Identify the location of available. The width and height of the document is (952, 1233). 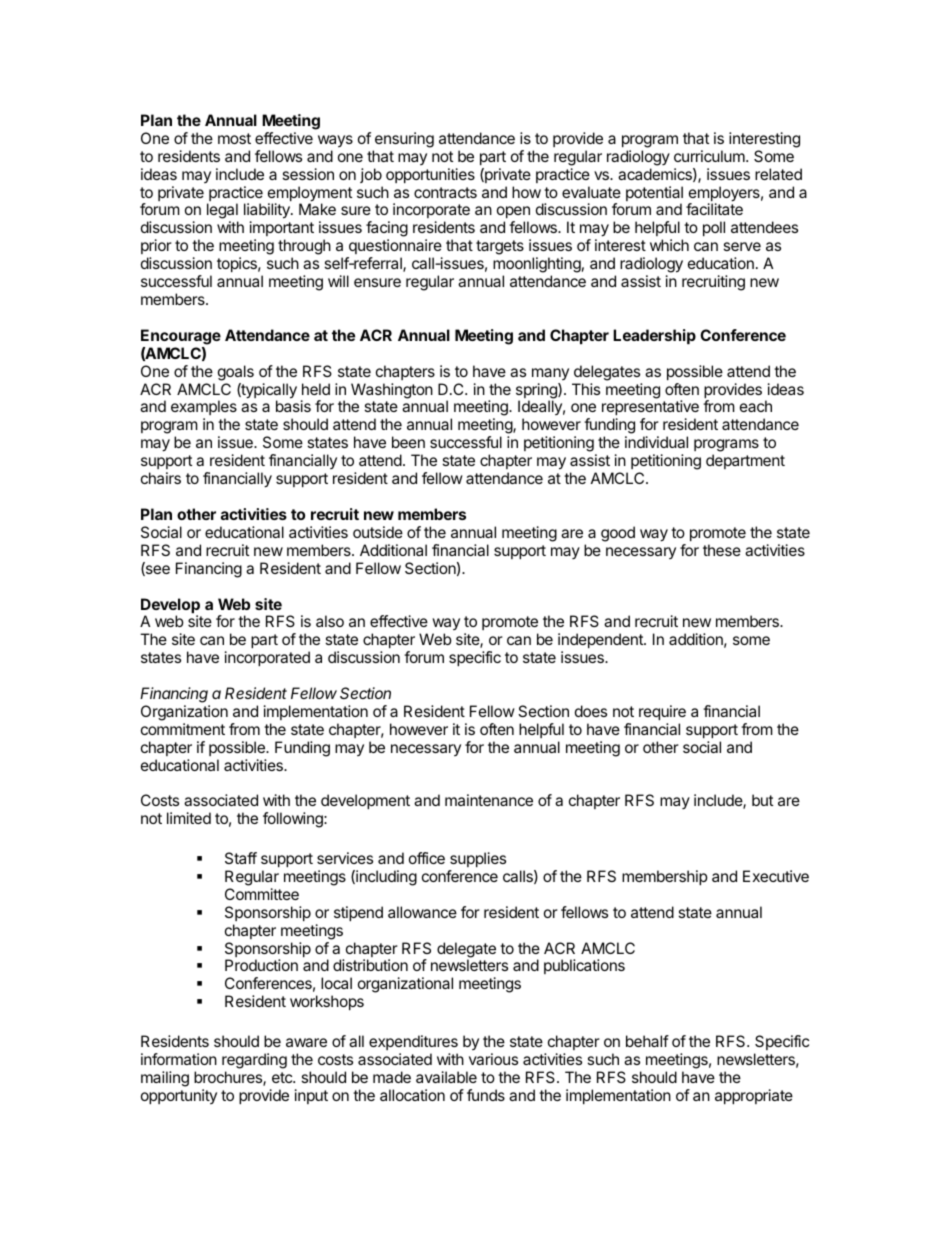
(446, 1077).
